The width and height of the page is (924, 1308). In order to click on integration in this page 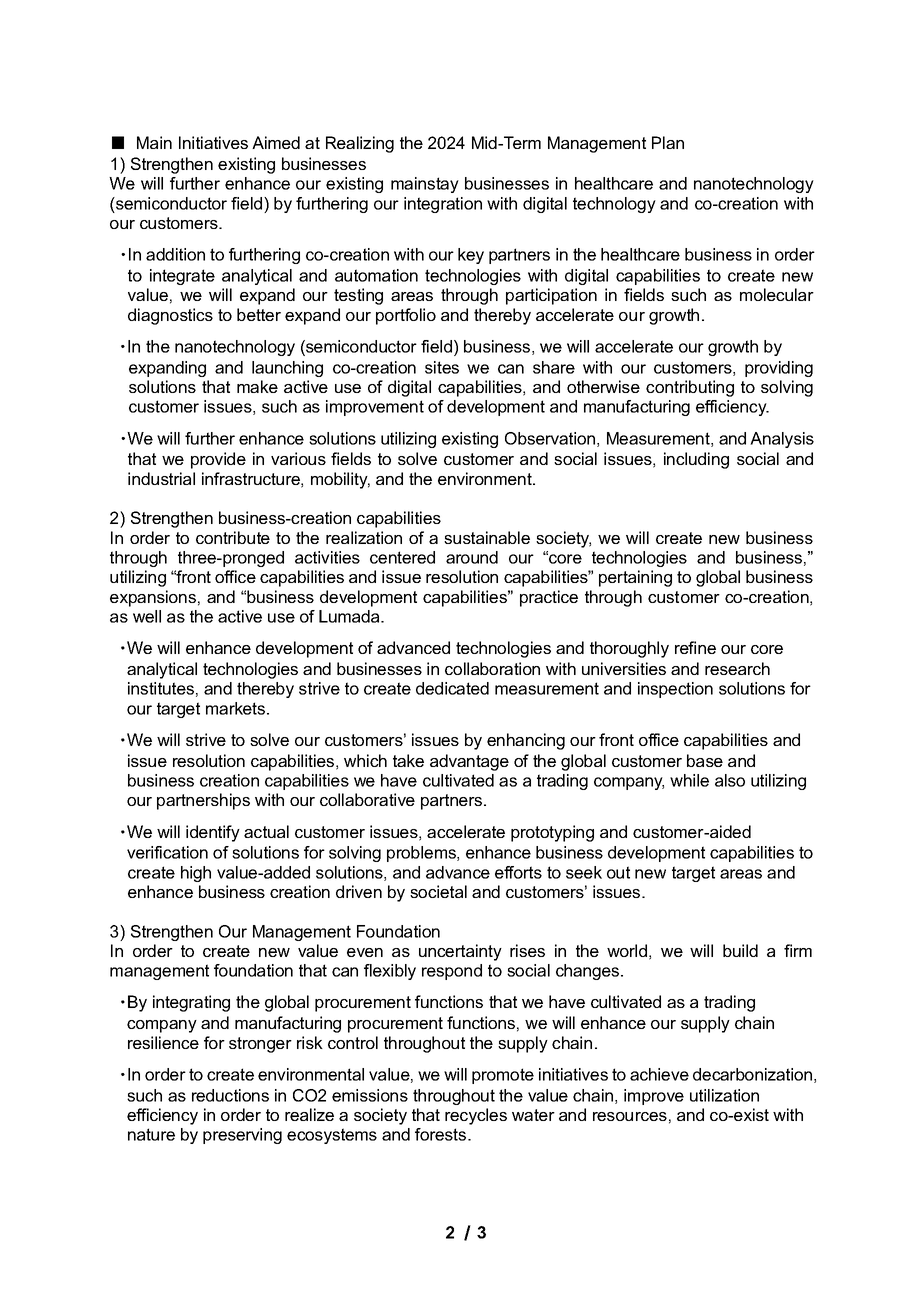, I will do `click(443, 205)`.
